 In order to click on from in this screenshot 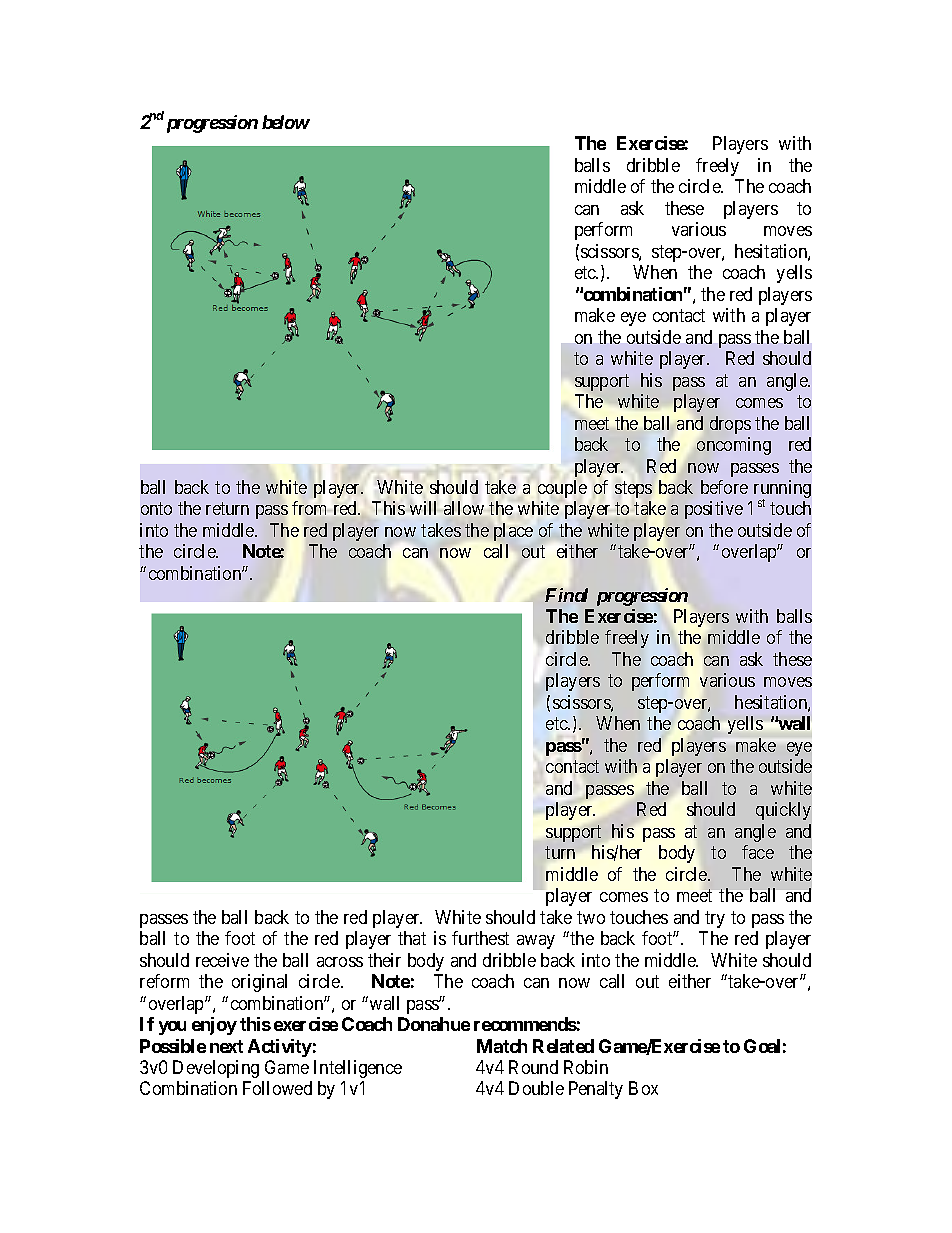, I will do `click(309, 508)`.
